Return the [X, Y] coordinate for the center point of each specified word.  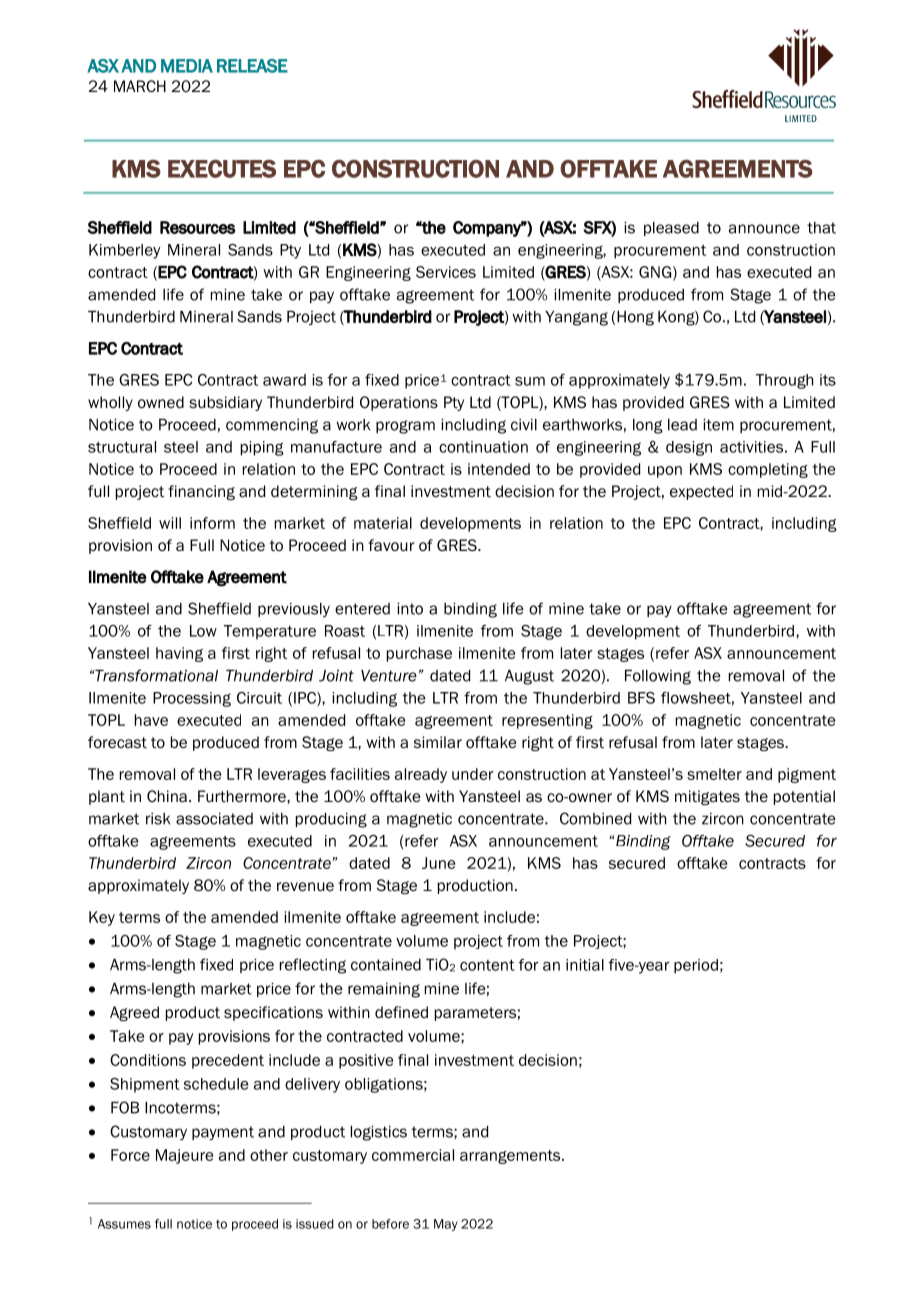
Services [446, 272]
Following [658, 677]
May [446, 1225]
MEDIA [187, 66]
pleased [671, 229]
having [179, 654]
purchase [419, 654]
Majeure [184, 1156]
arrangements [511, 1157]
